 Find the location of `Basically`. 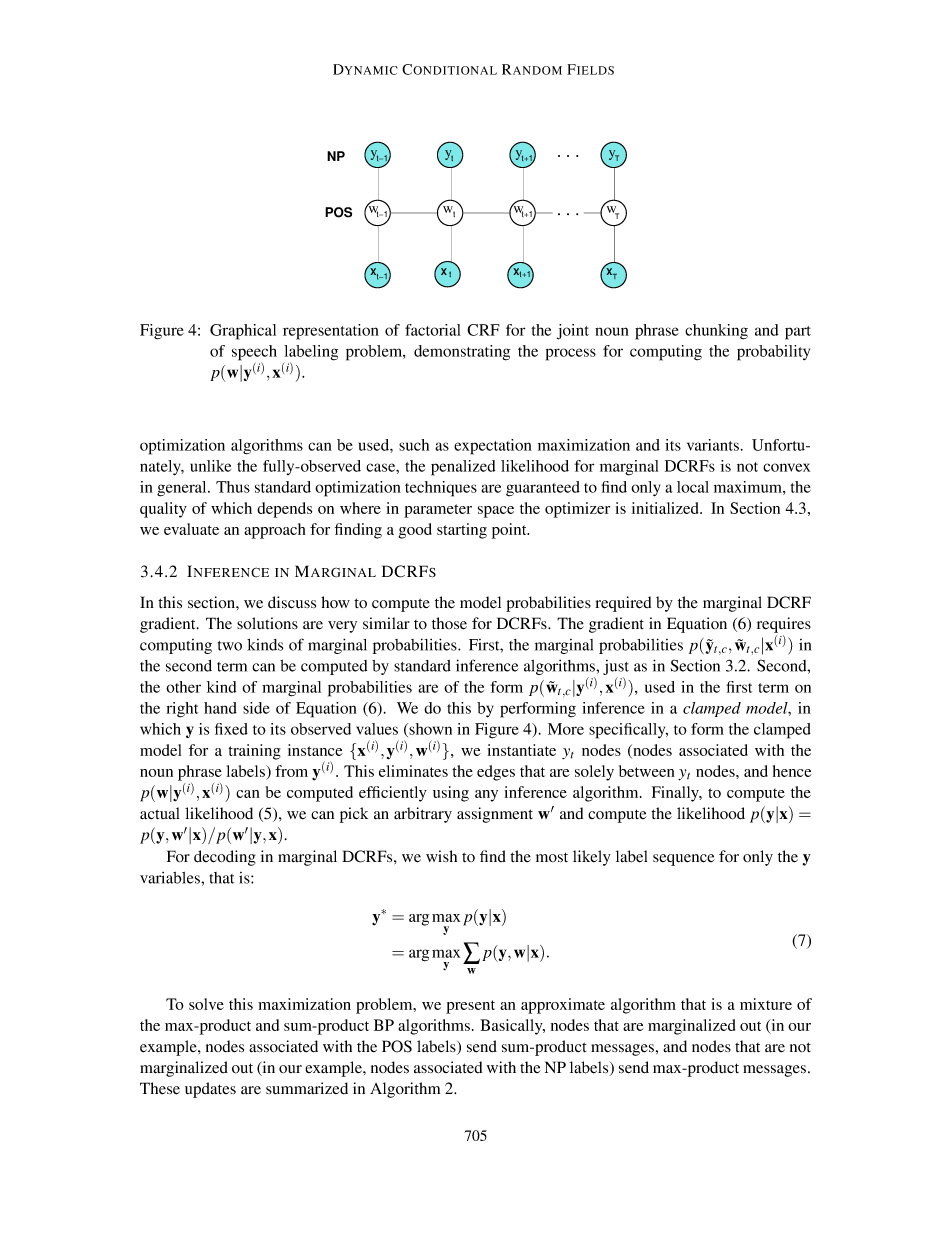

Basically is located at coordinates (512, 1027).
